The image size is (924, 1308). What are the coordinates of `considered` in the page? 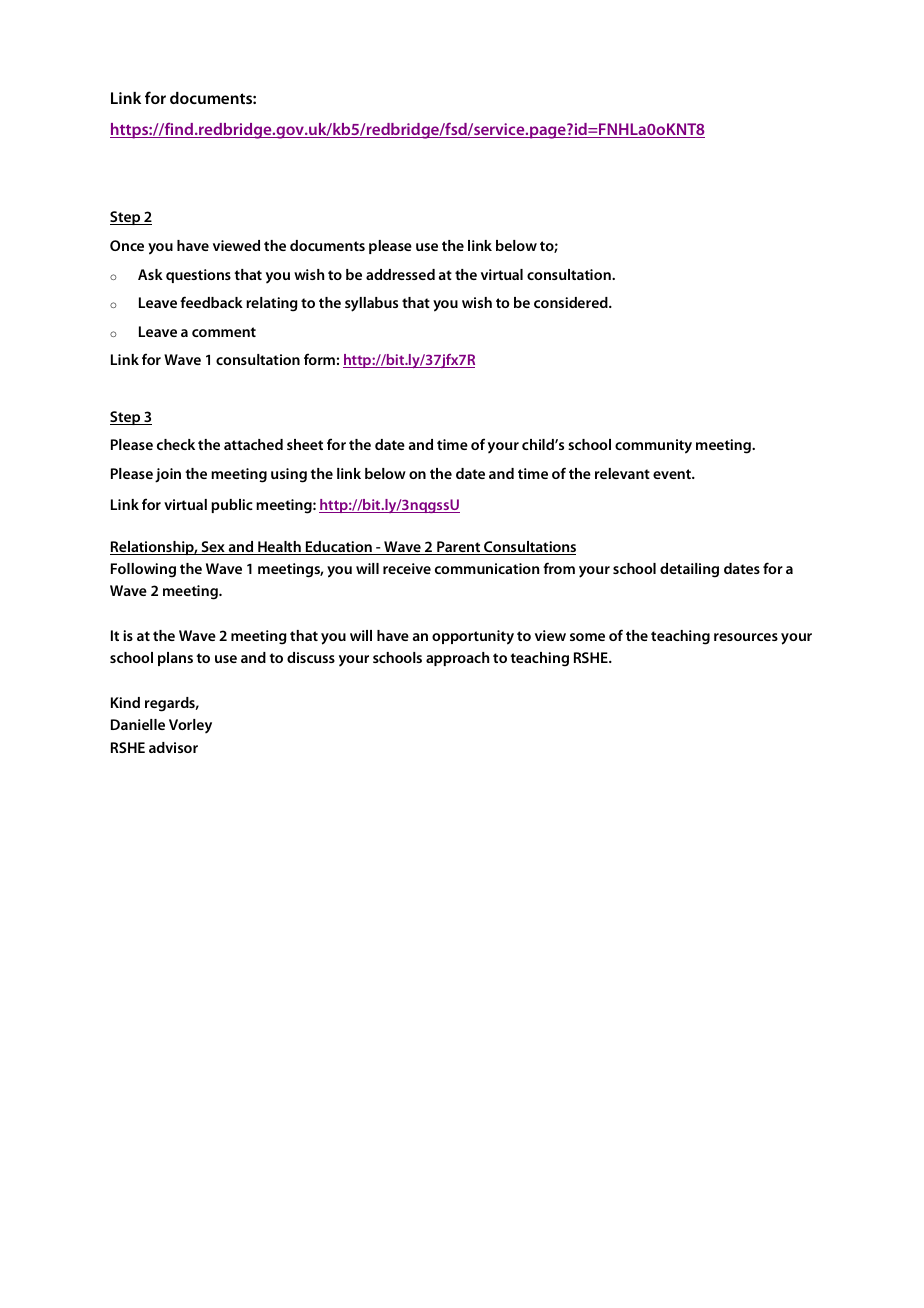 It's located at (572, 302).
